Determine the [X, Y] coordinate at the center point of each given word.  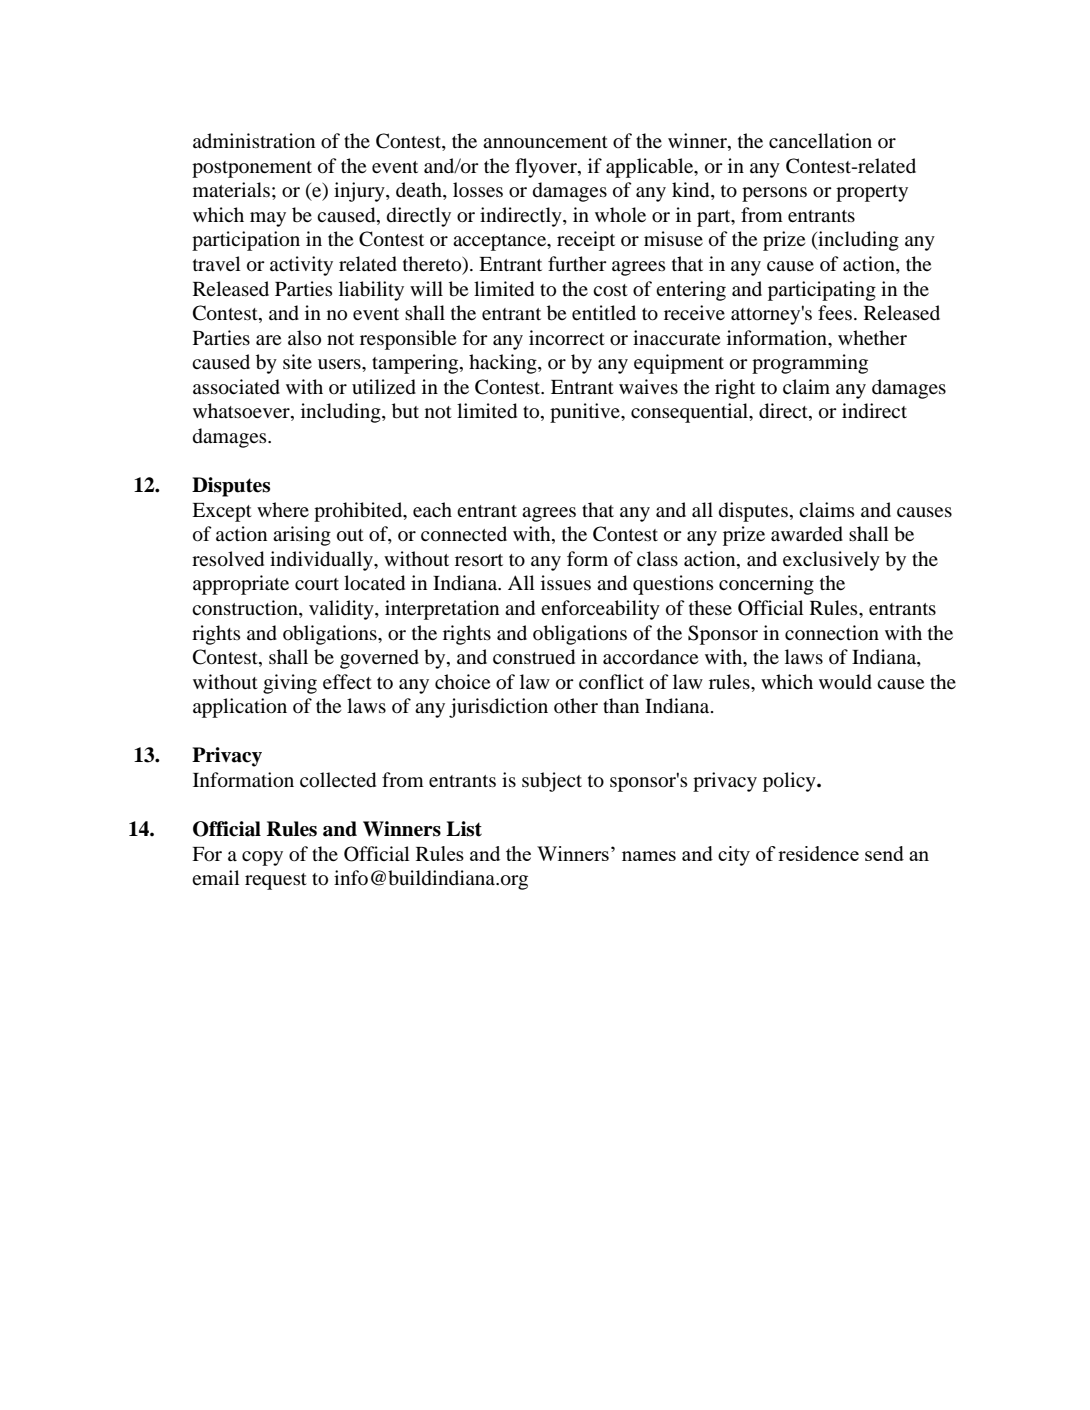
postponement [252, 169]
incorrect [567, 337]
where [283, 509]
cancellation [820, 141]
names [649, 856]
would [845, 682]
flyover [547, 168]
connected [464, 534]
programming [810, 364]
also [304, 338]
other [576, 705]
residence [818, 853]
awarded [807, 534]
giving [290, 684]
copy [262, 858]
